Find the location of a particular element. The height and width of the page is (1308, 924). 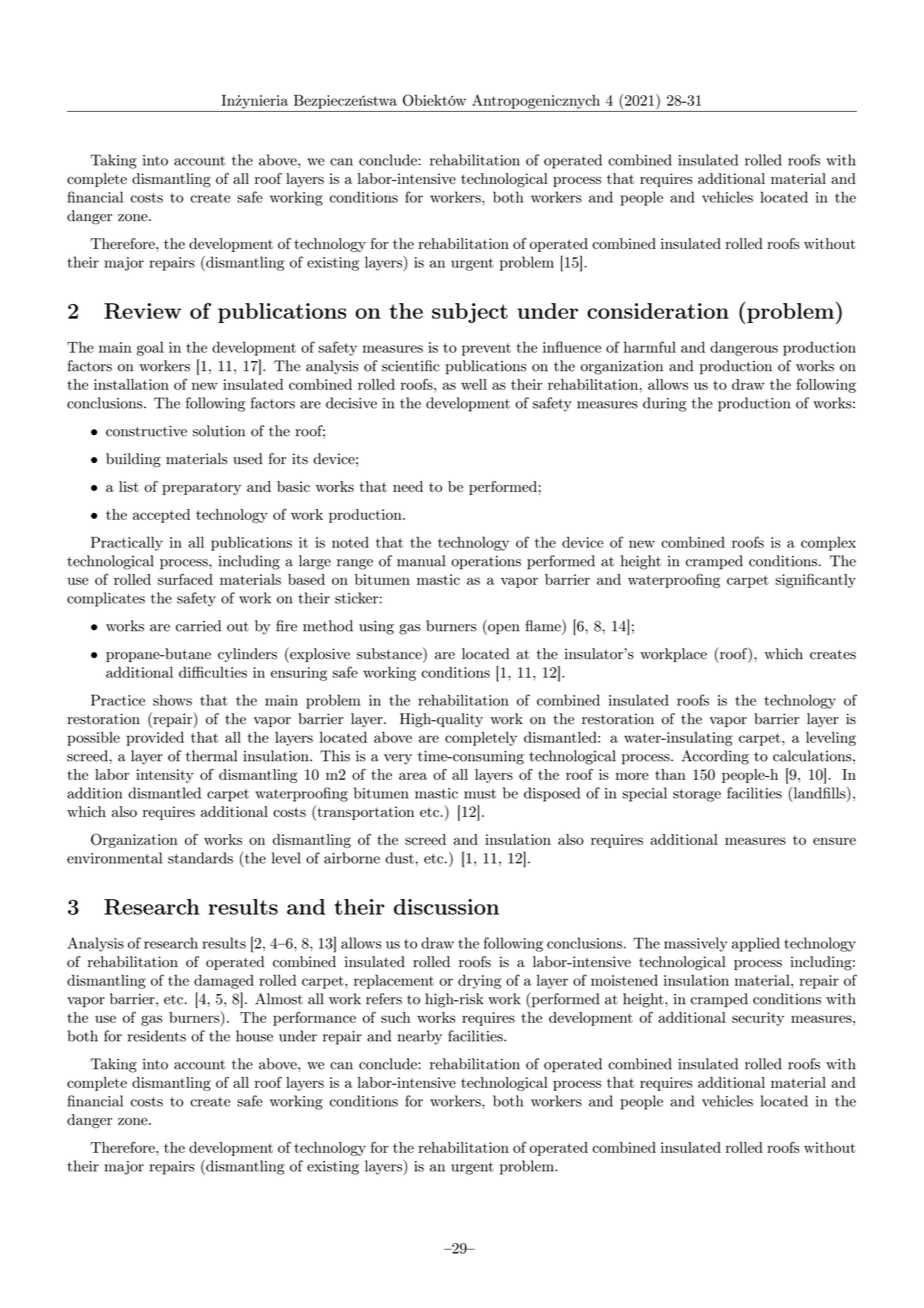

subject is located at coordinates (470, 313).
